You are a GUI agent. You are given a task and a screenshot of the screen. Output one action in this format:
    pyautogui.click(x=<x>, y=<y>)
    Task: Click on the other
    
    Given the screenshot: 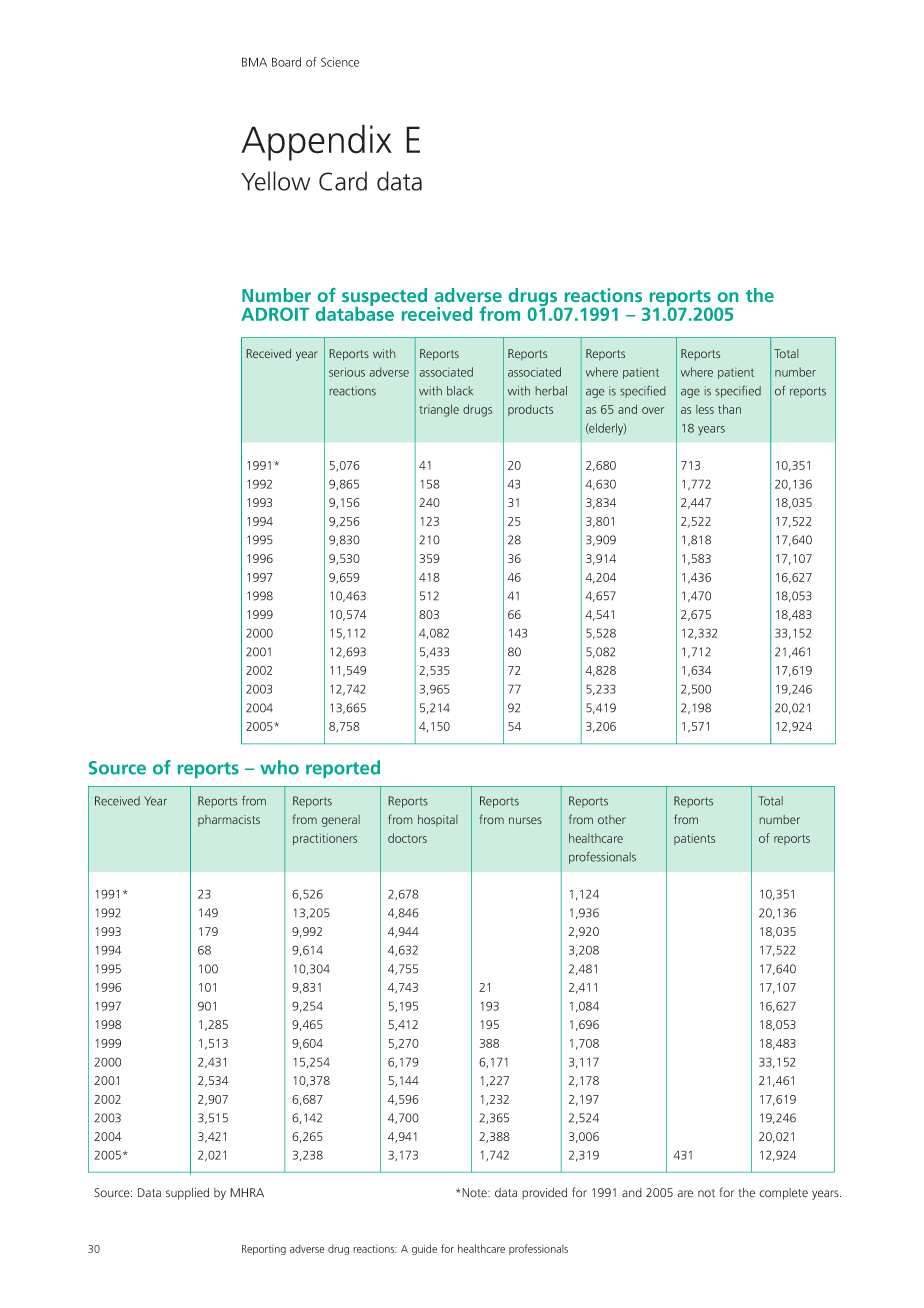 What is the action you would take?
    pyautogui.click(x=611, y=819)
